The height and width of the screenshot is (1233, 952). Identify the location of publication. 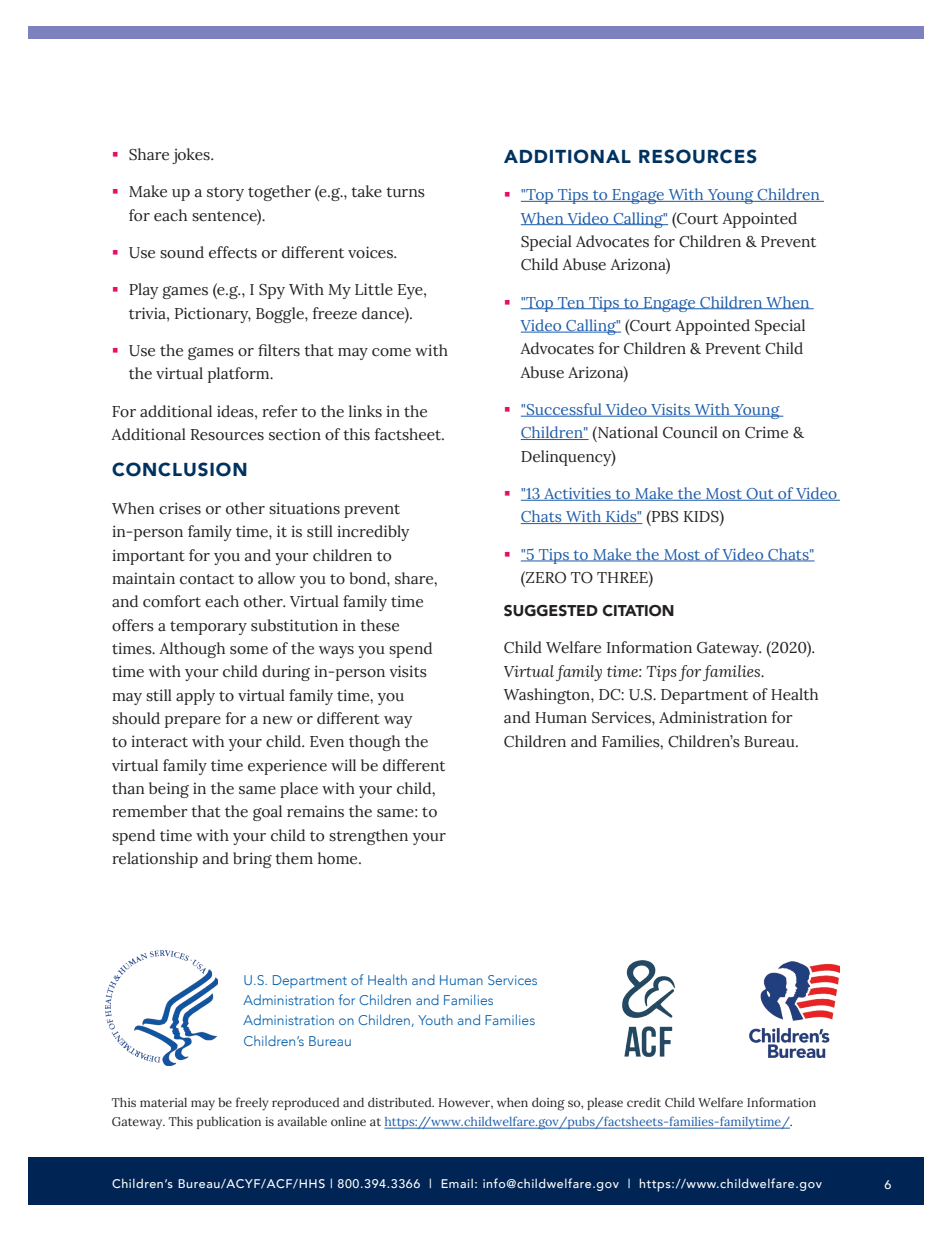
(229, 1122).
